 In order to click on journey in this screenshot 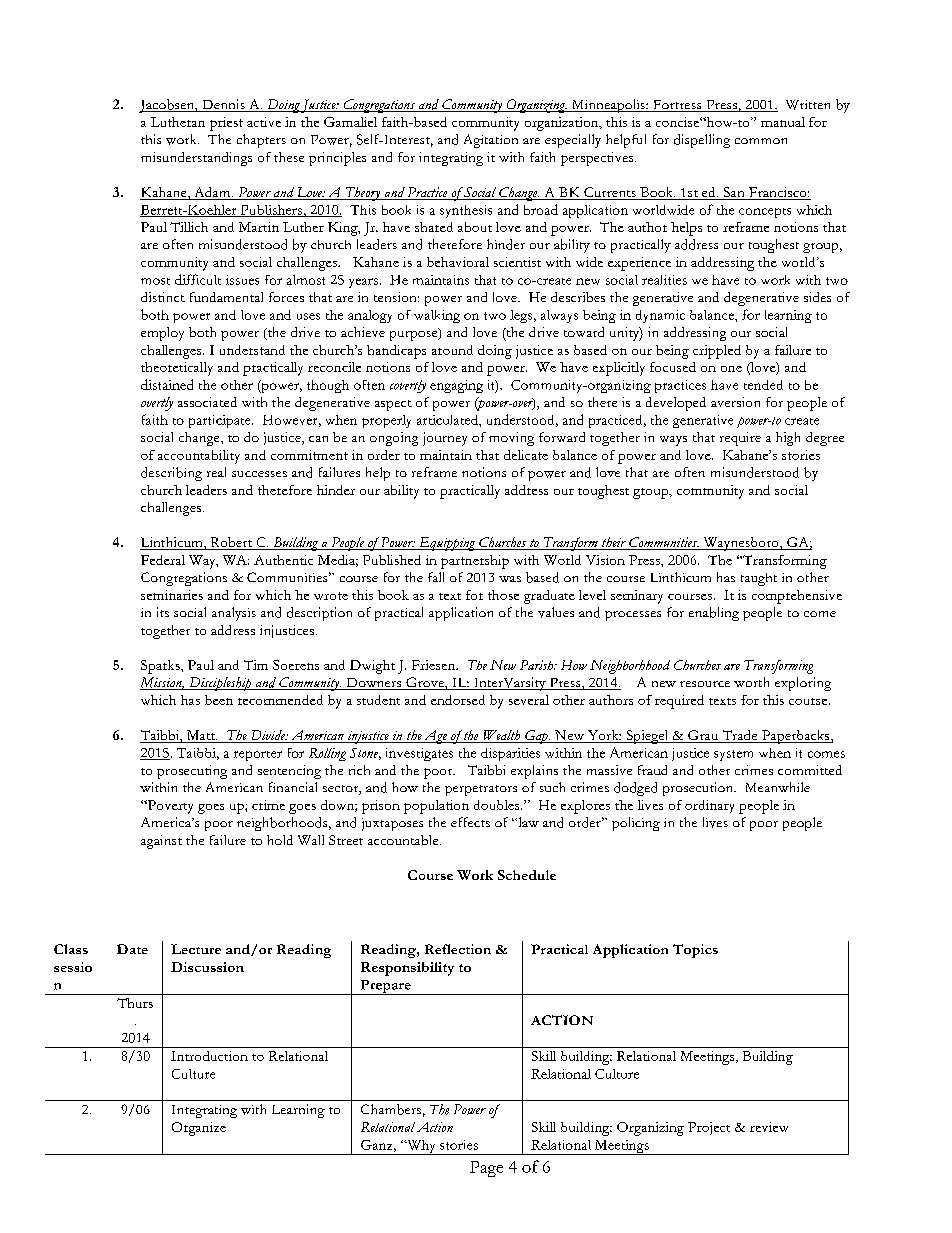, I will do `click(445, 439)`.
